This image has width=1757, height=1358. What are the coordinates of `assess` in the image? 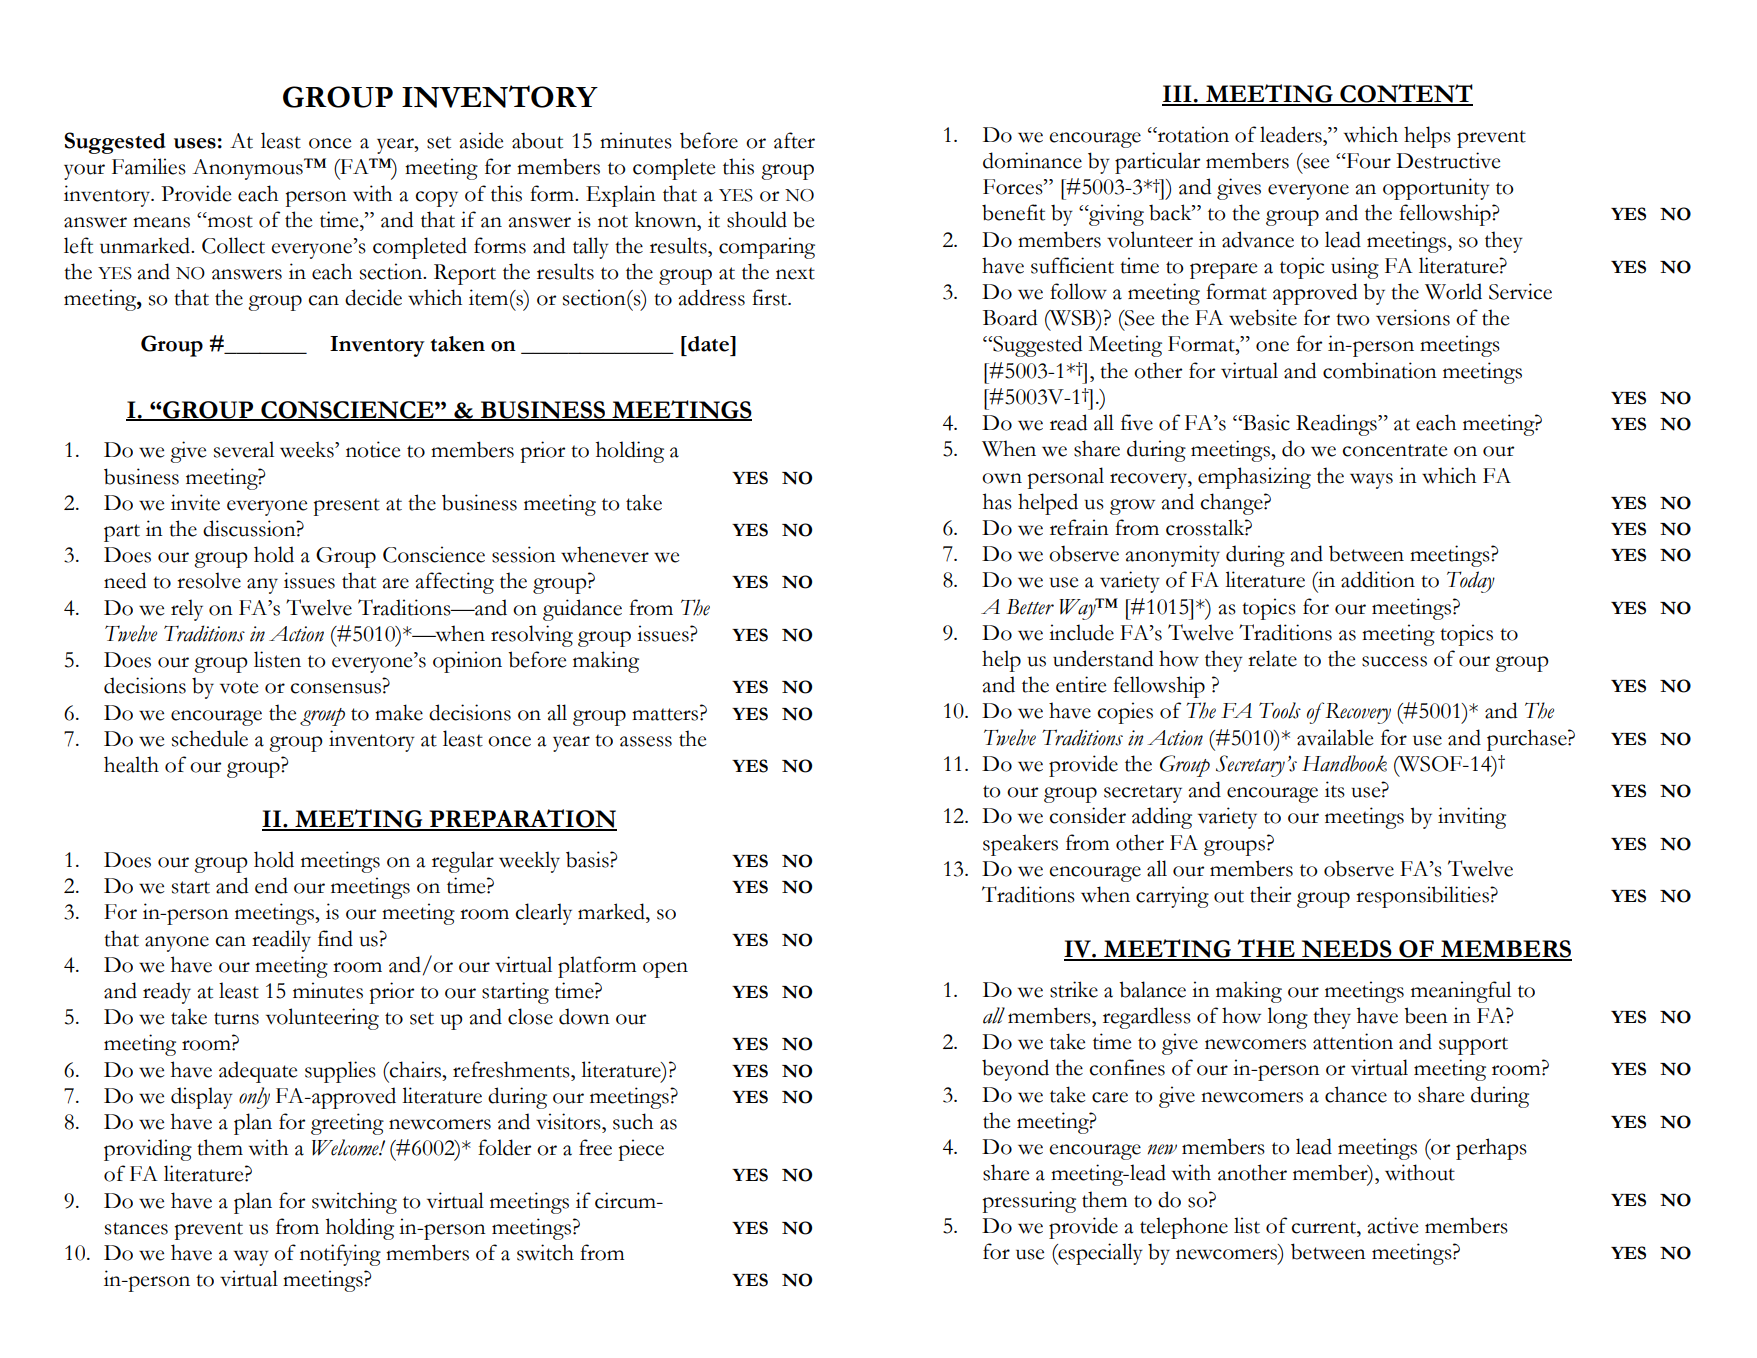 It's located at (646, 741).
